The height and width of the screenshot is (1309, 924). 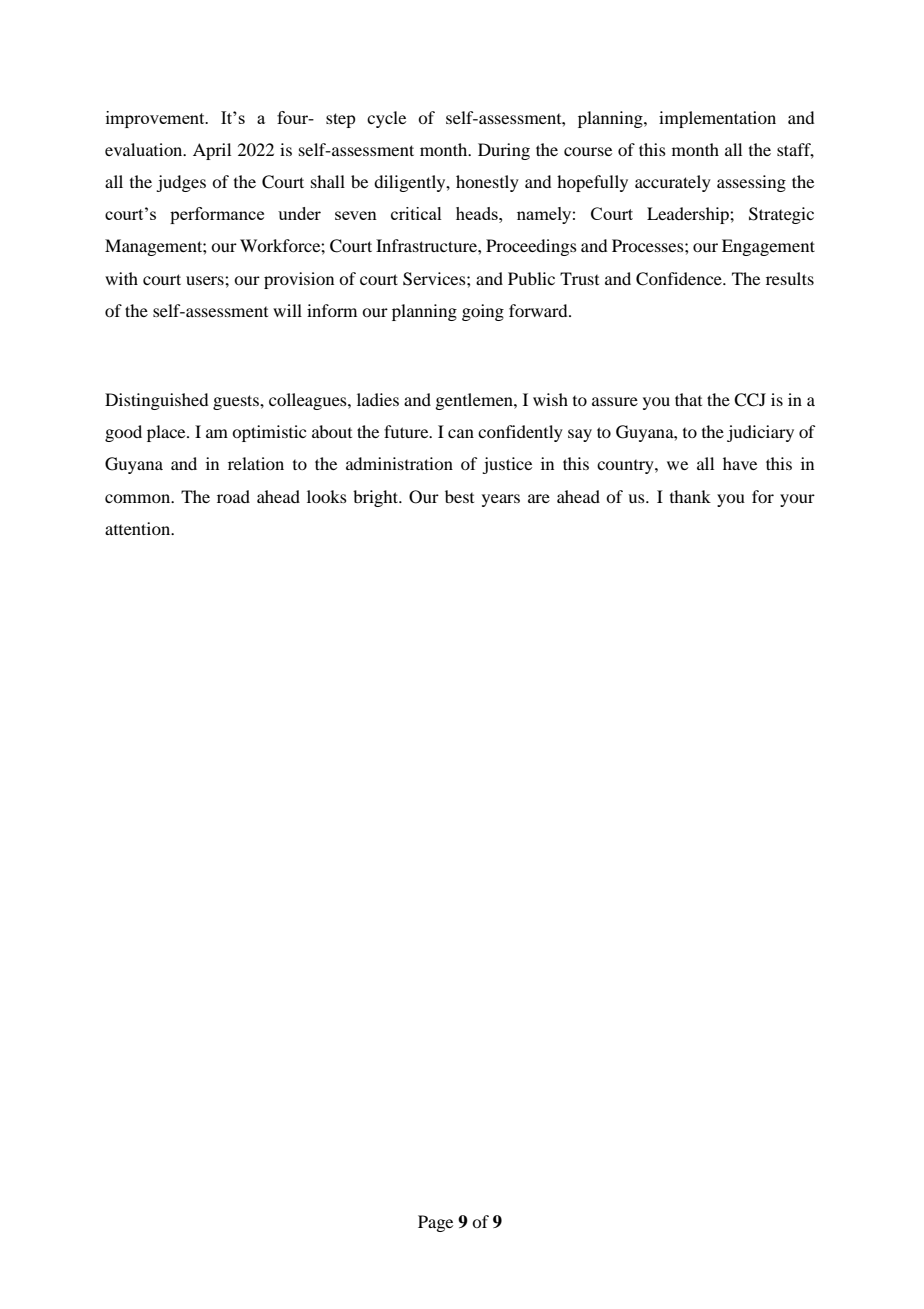 I want to click on best, so click(x=459, y=496).
